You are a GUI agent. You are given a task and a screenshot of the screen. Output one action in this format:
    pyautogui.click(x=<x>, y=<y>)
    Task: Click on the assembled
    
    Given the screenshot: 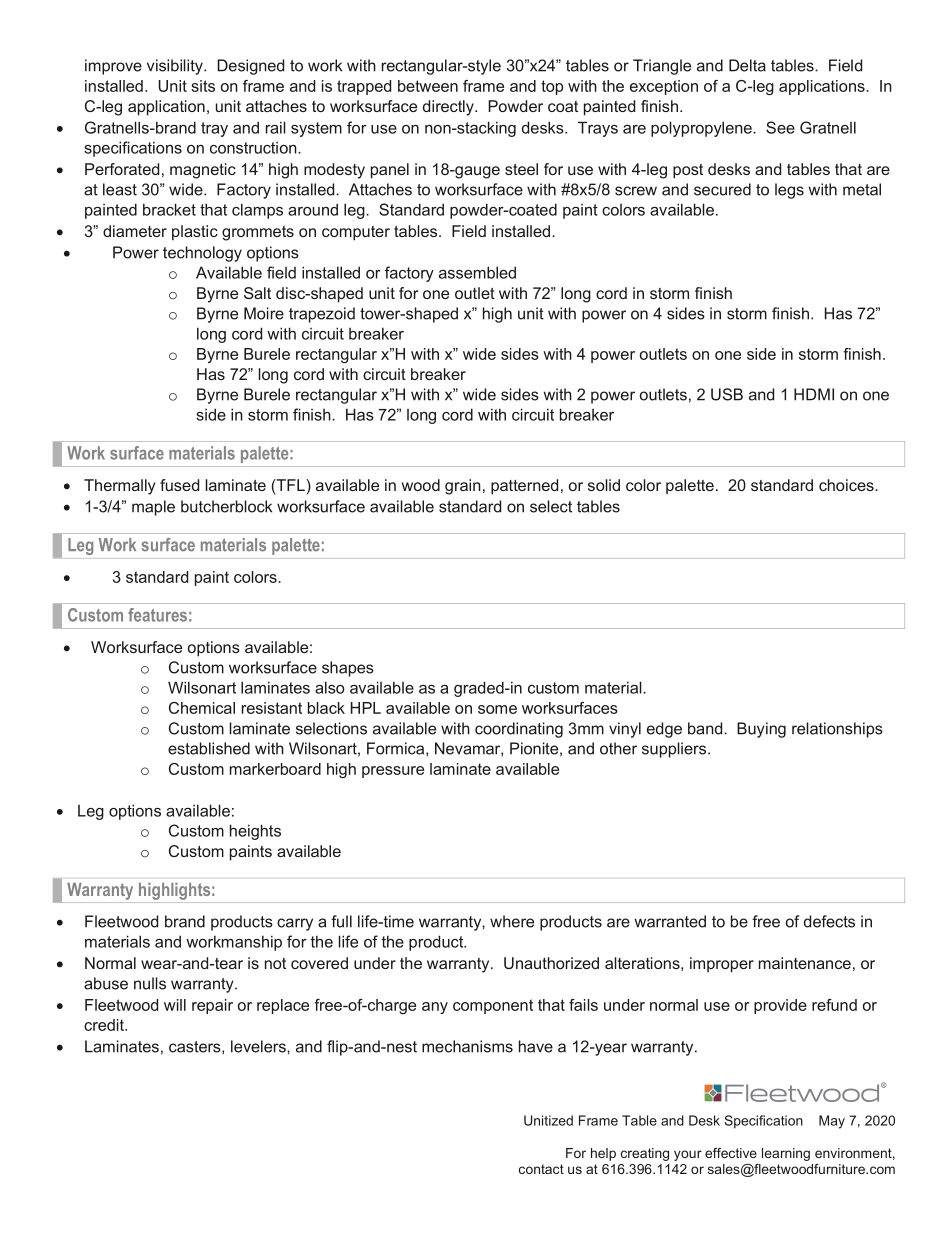 What is the action you would take?
    pyautogui.click(x=477, y=272)
